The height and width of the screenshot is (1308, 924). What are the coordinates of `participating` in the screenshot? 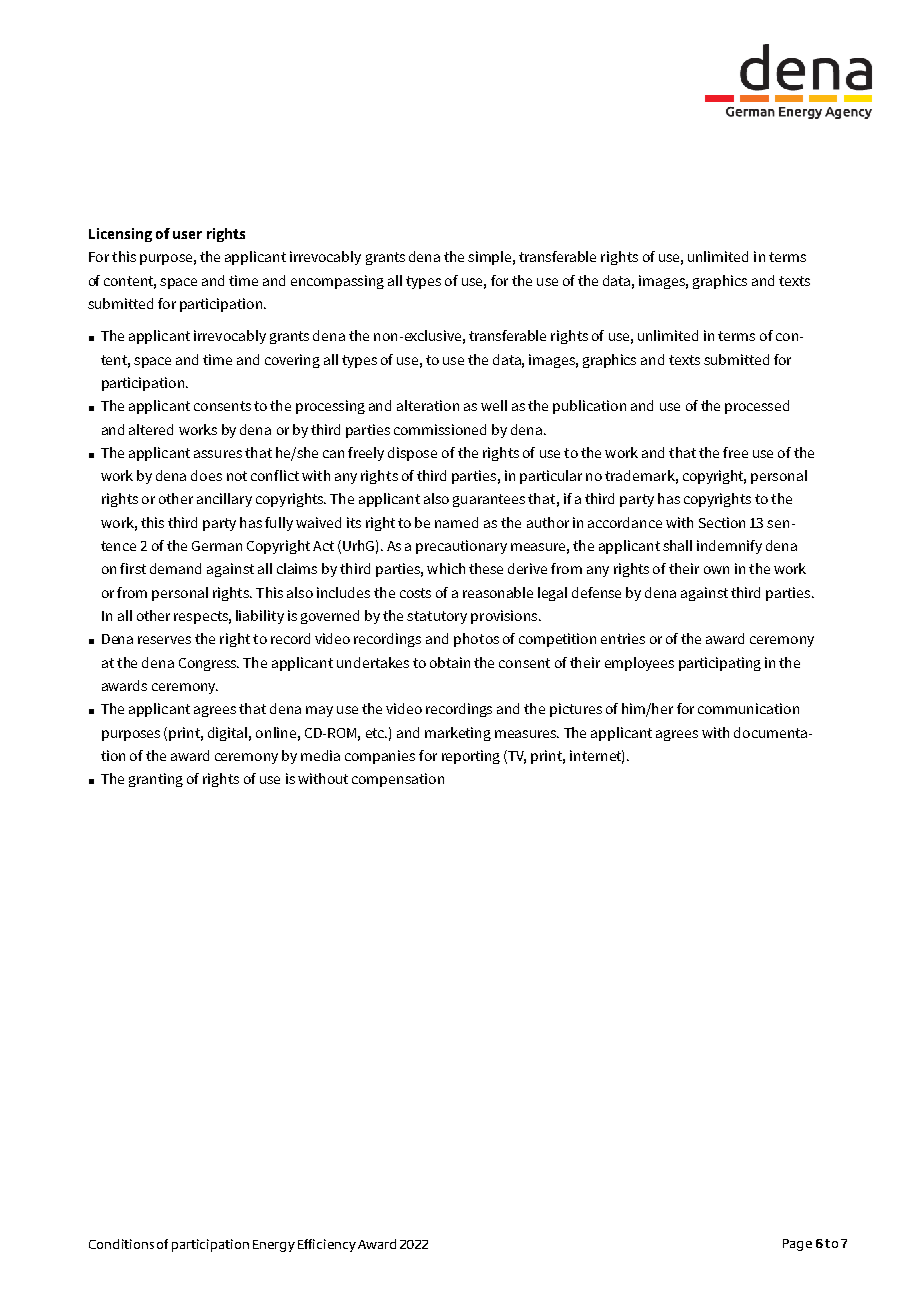 It's located at (720, 664).
